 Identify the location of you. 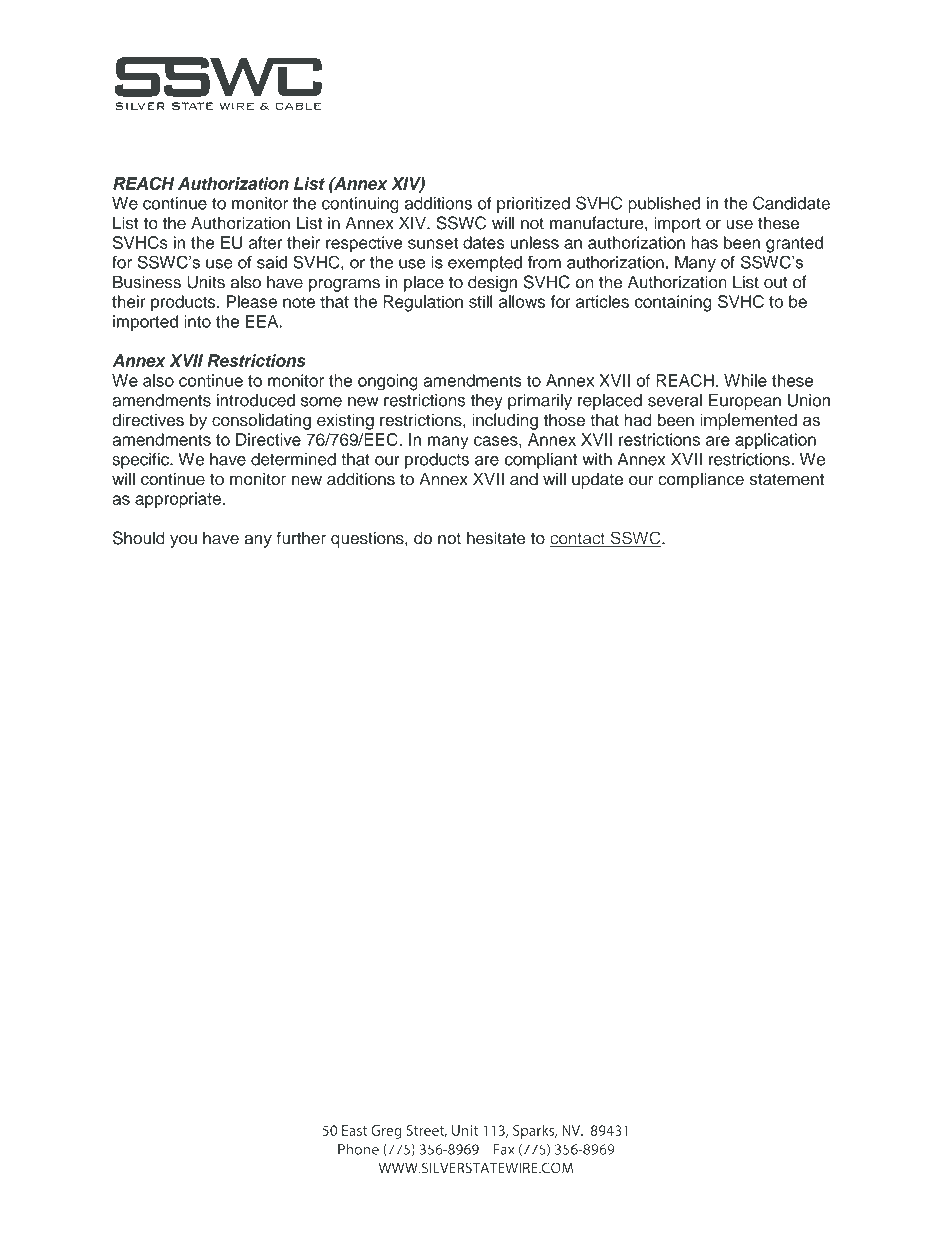
(183, 541).
